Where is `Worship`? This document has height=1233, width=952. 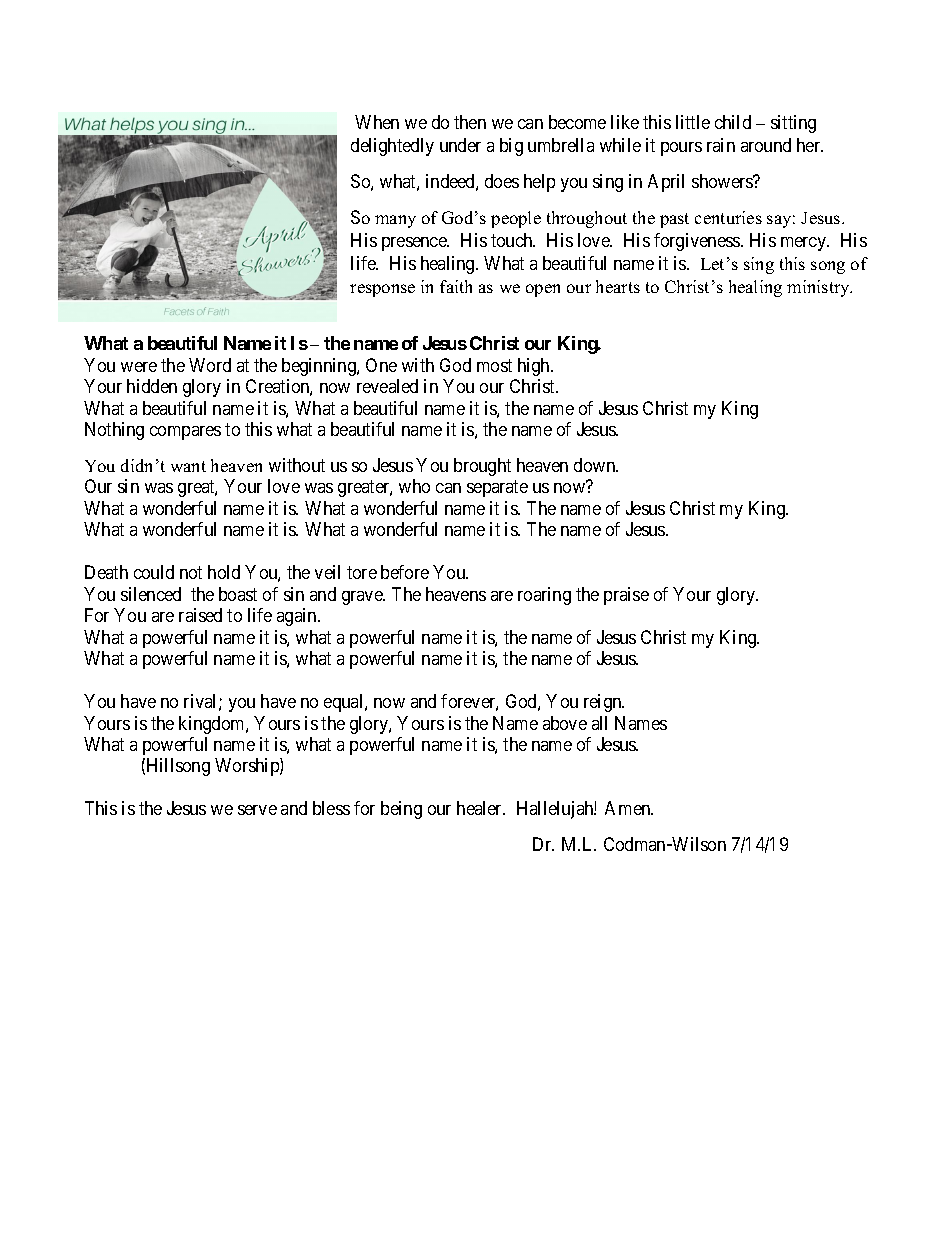
Worship is located at coordinates (248, 767).
